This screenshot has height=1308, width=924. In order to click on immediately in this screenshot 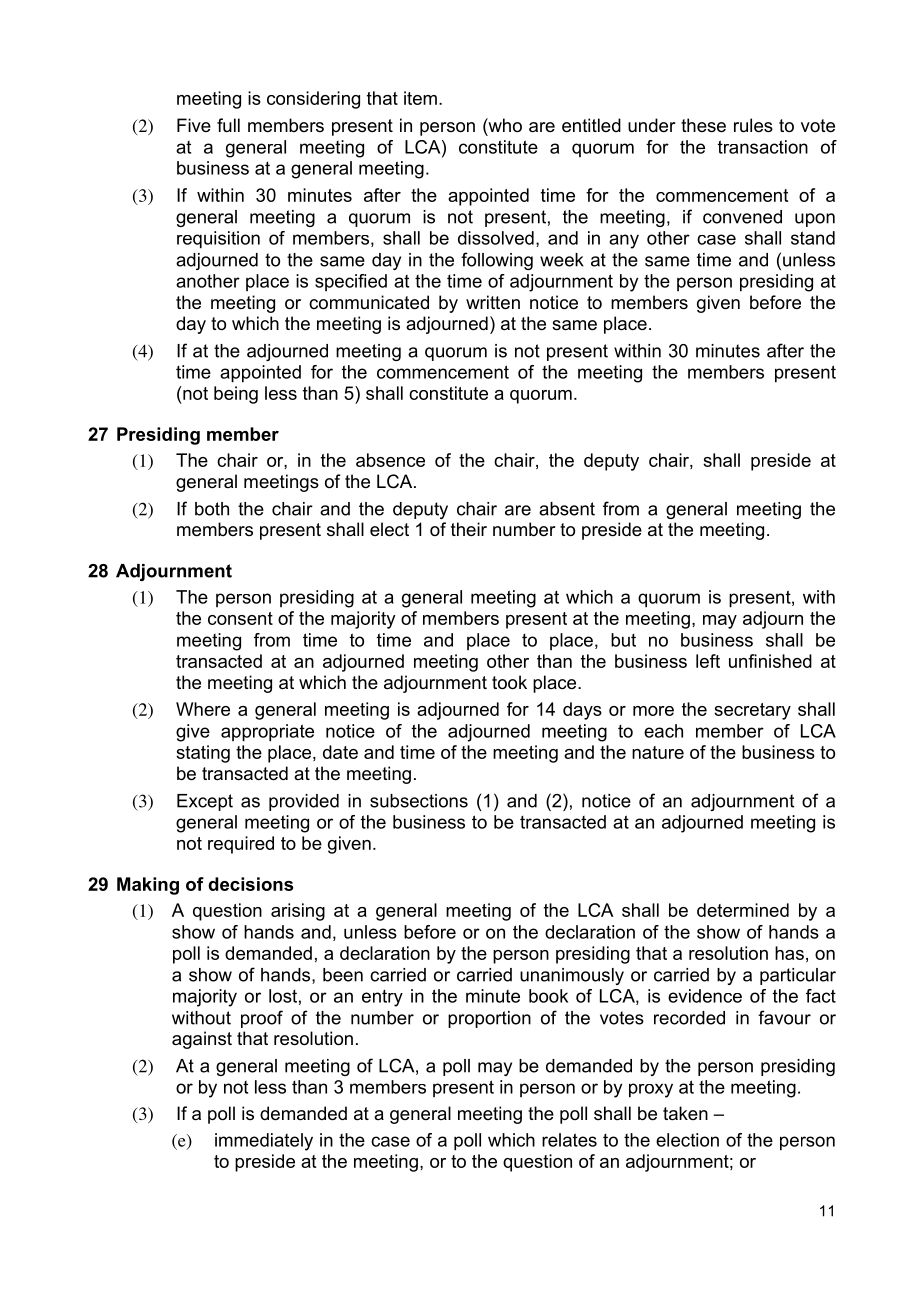, I will do `click(264, 1142)`.
